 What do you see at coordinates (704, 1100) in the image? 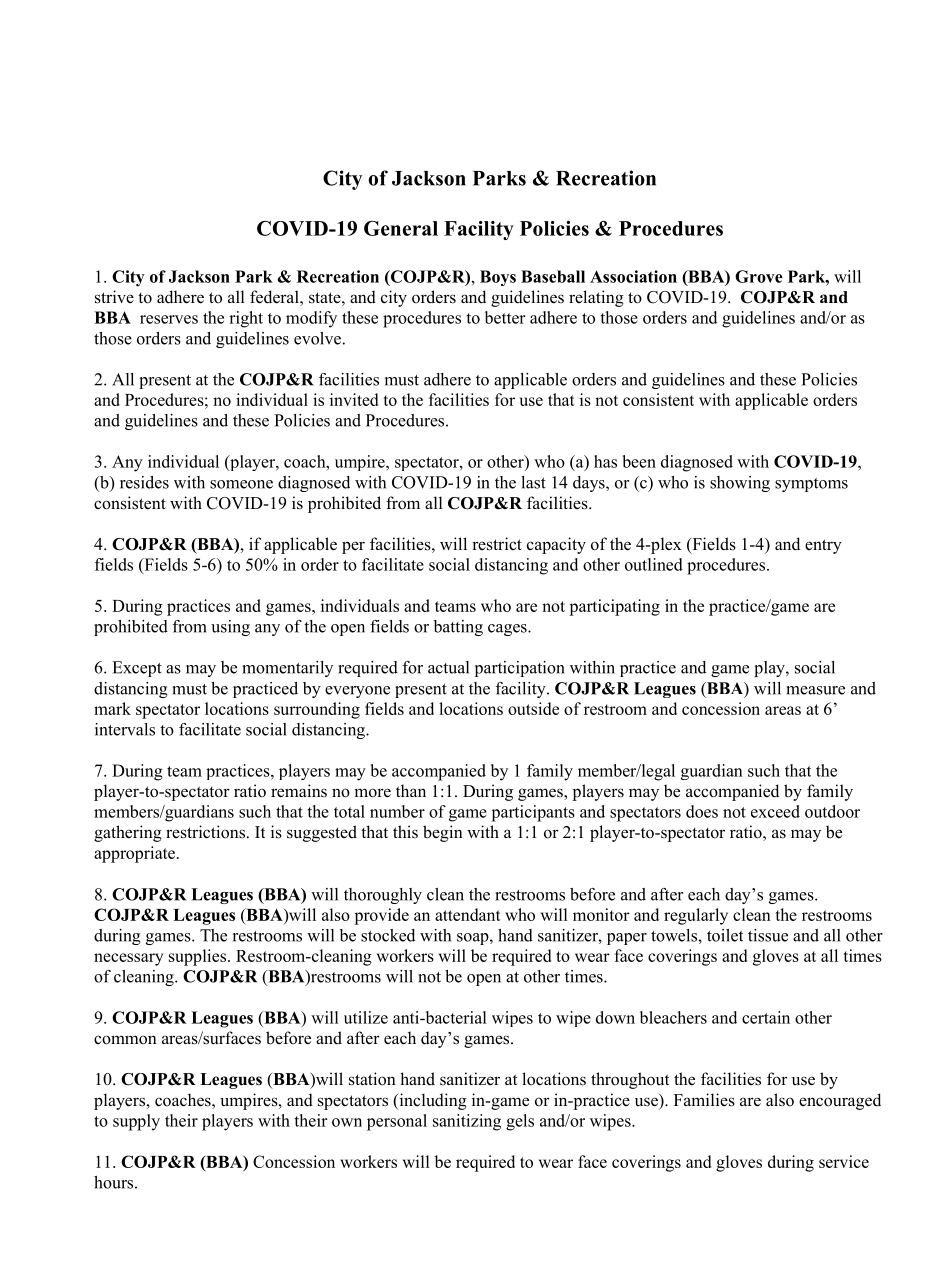
I see `Families` at bounding box center [704, 1100].
